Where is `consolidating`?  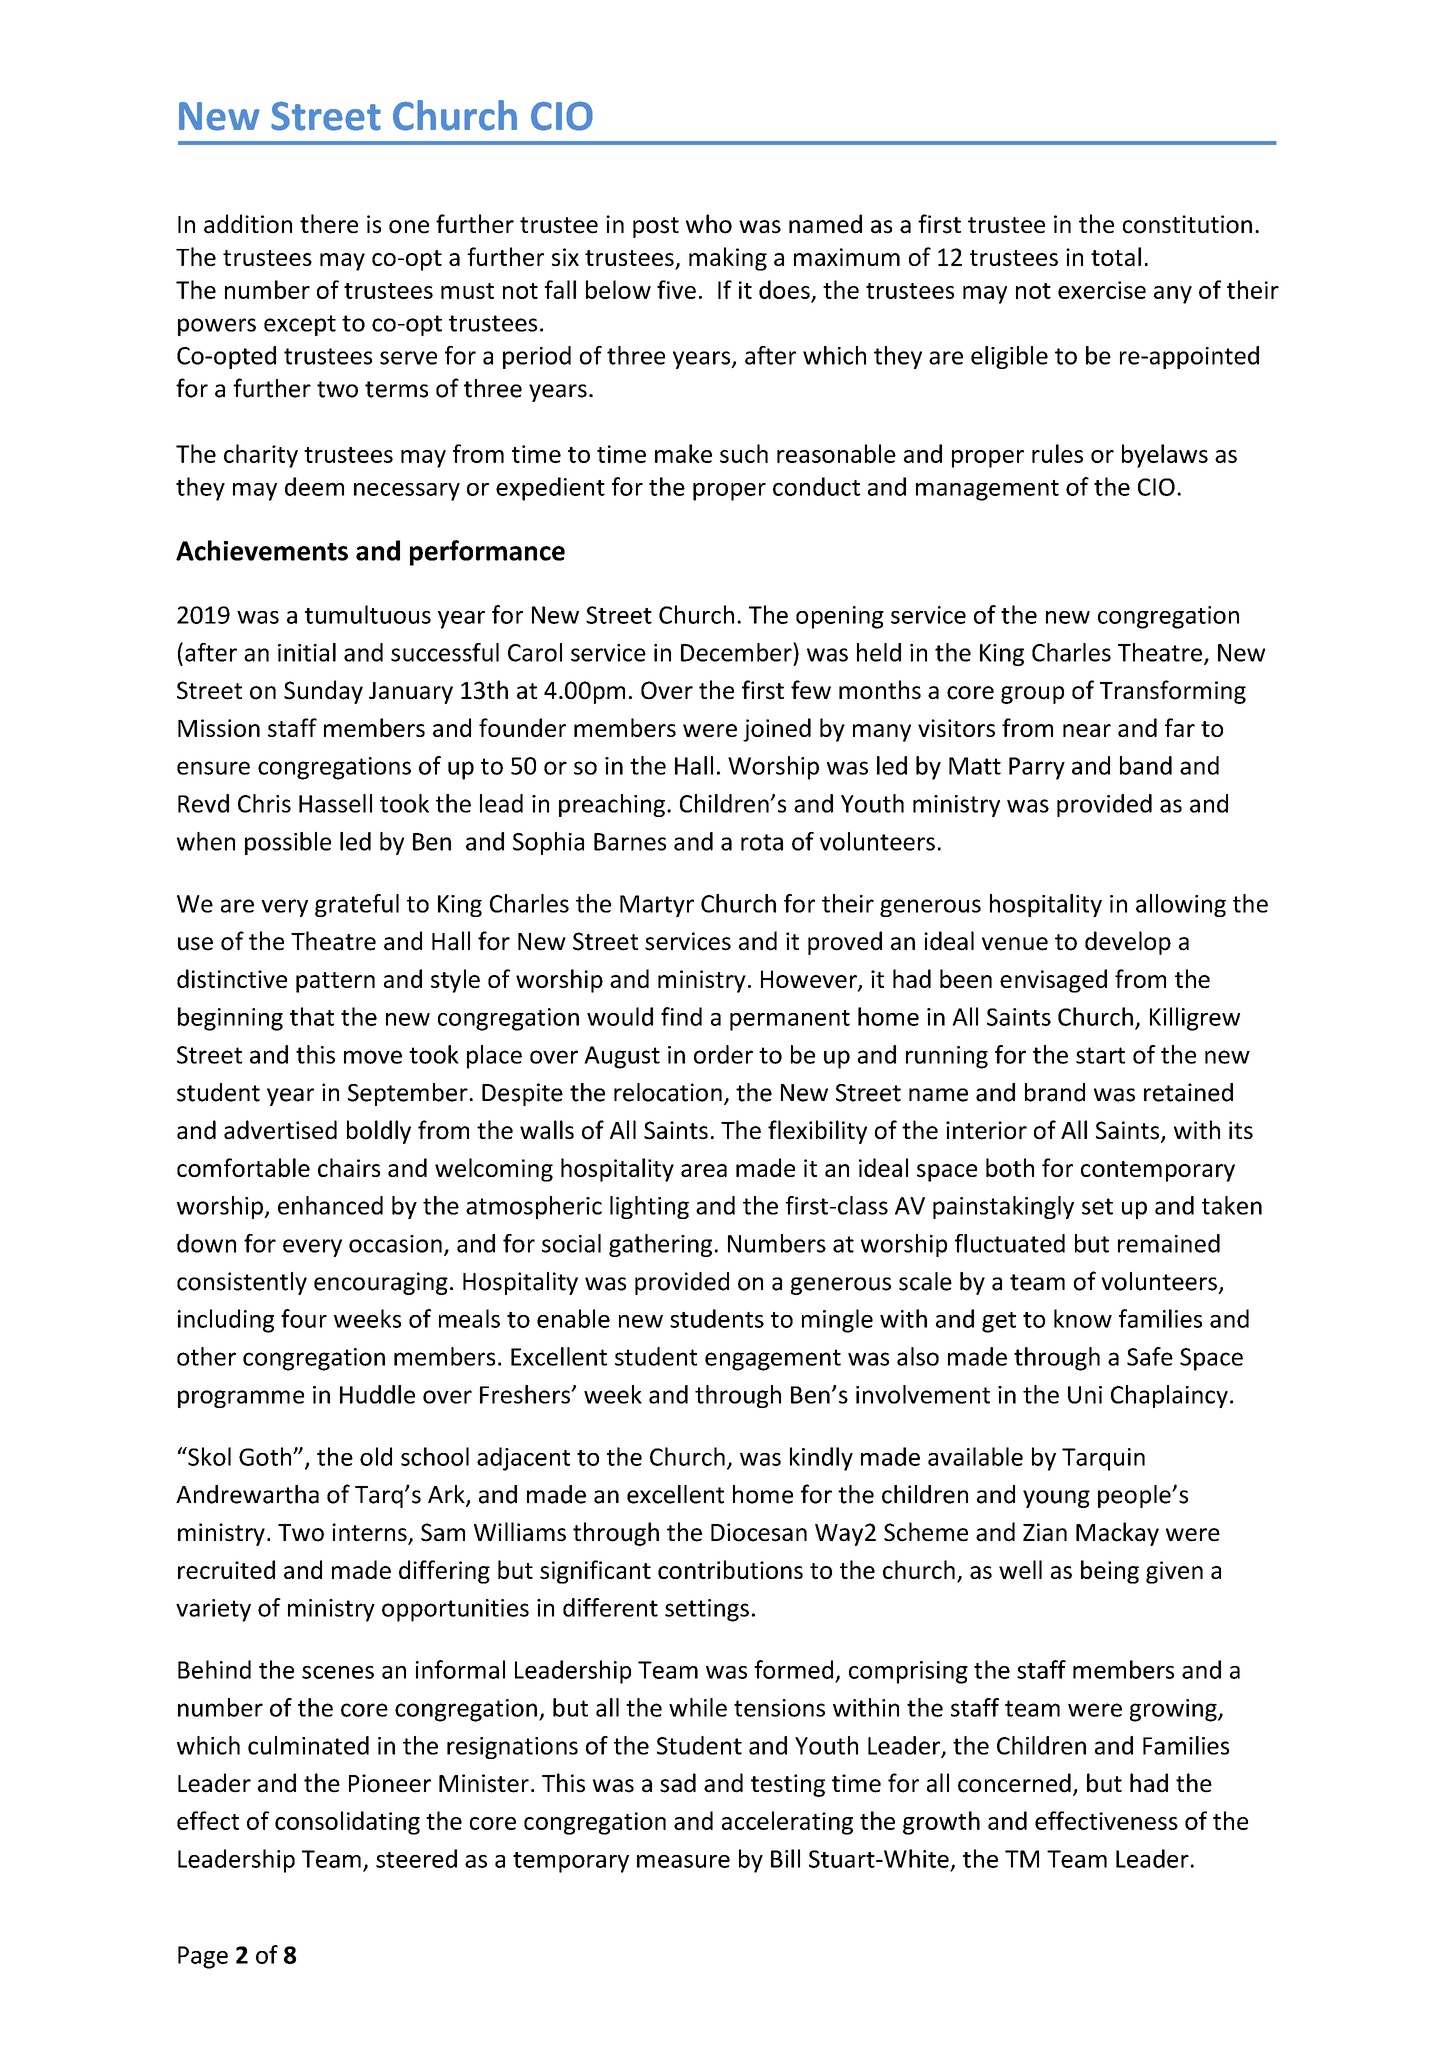 consolidating is located at coordinates (347, 1823).
